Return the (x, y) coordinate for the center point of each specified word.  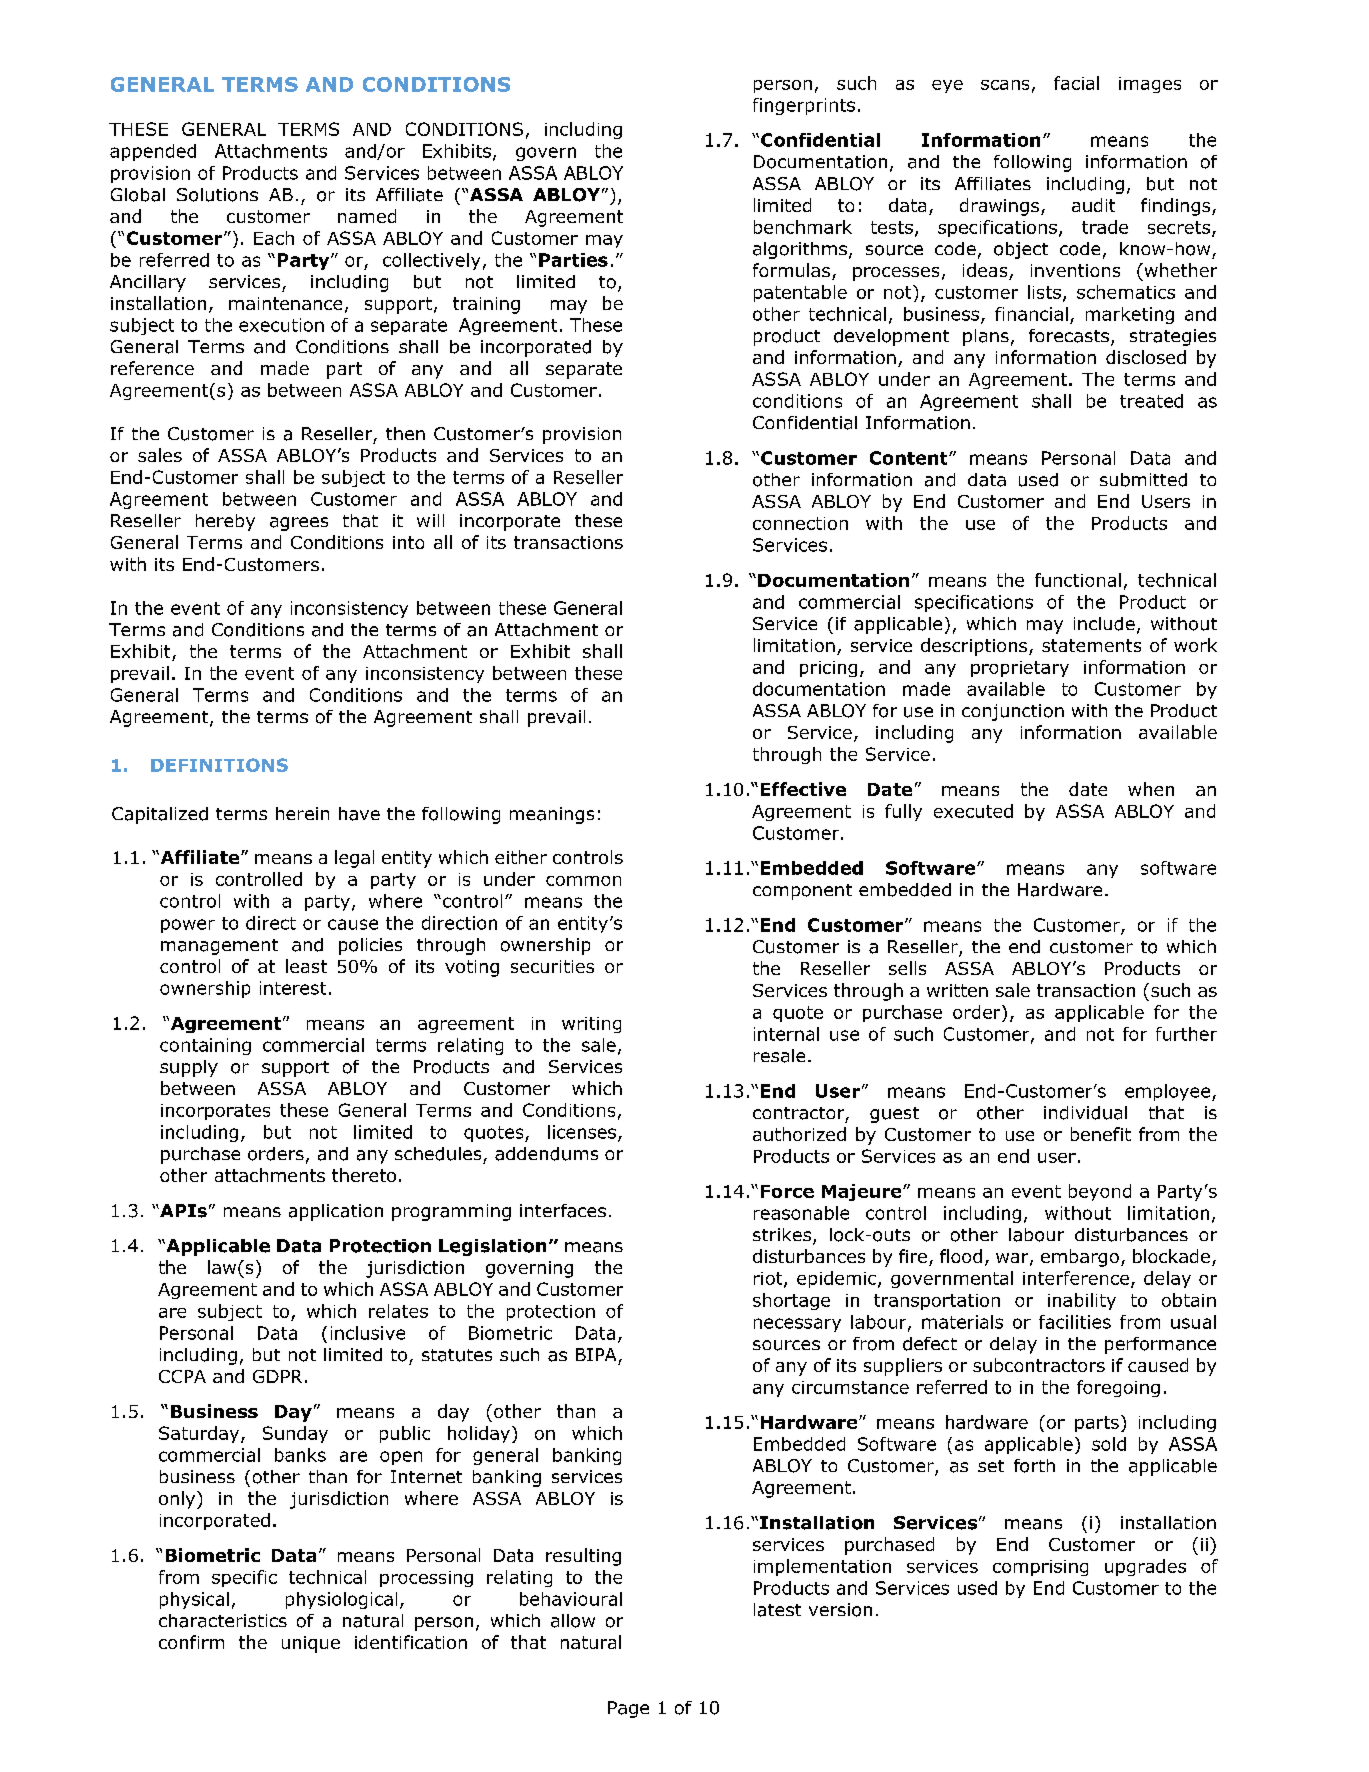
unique (311, 1644)
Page (628, 1709)
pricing (828, 669)
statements (1091, 645)
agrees (299, 524)
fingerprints (804, 106)
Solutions (217, 195)
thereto (364, 1175)
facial (1076, 83)
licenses (582, 1132)
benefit (1101, 1134)
